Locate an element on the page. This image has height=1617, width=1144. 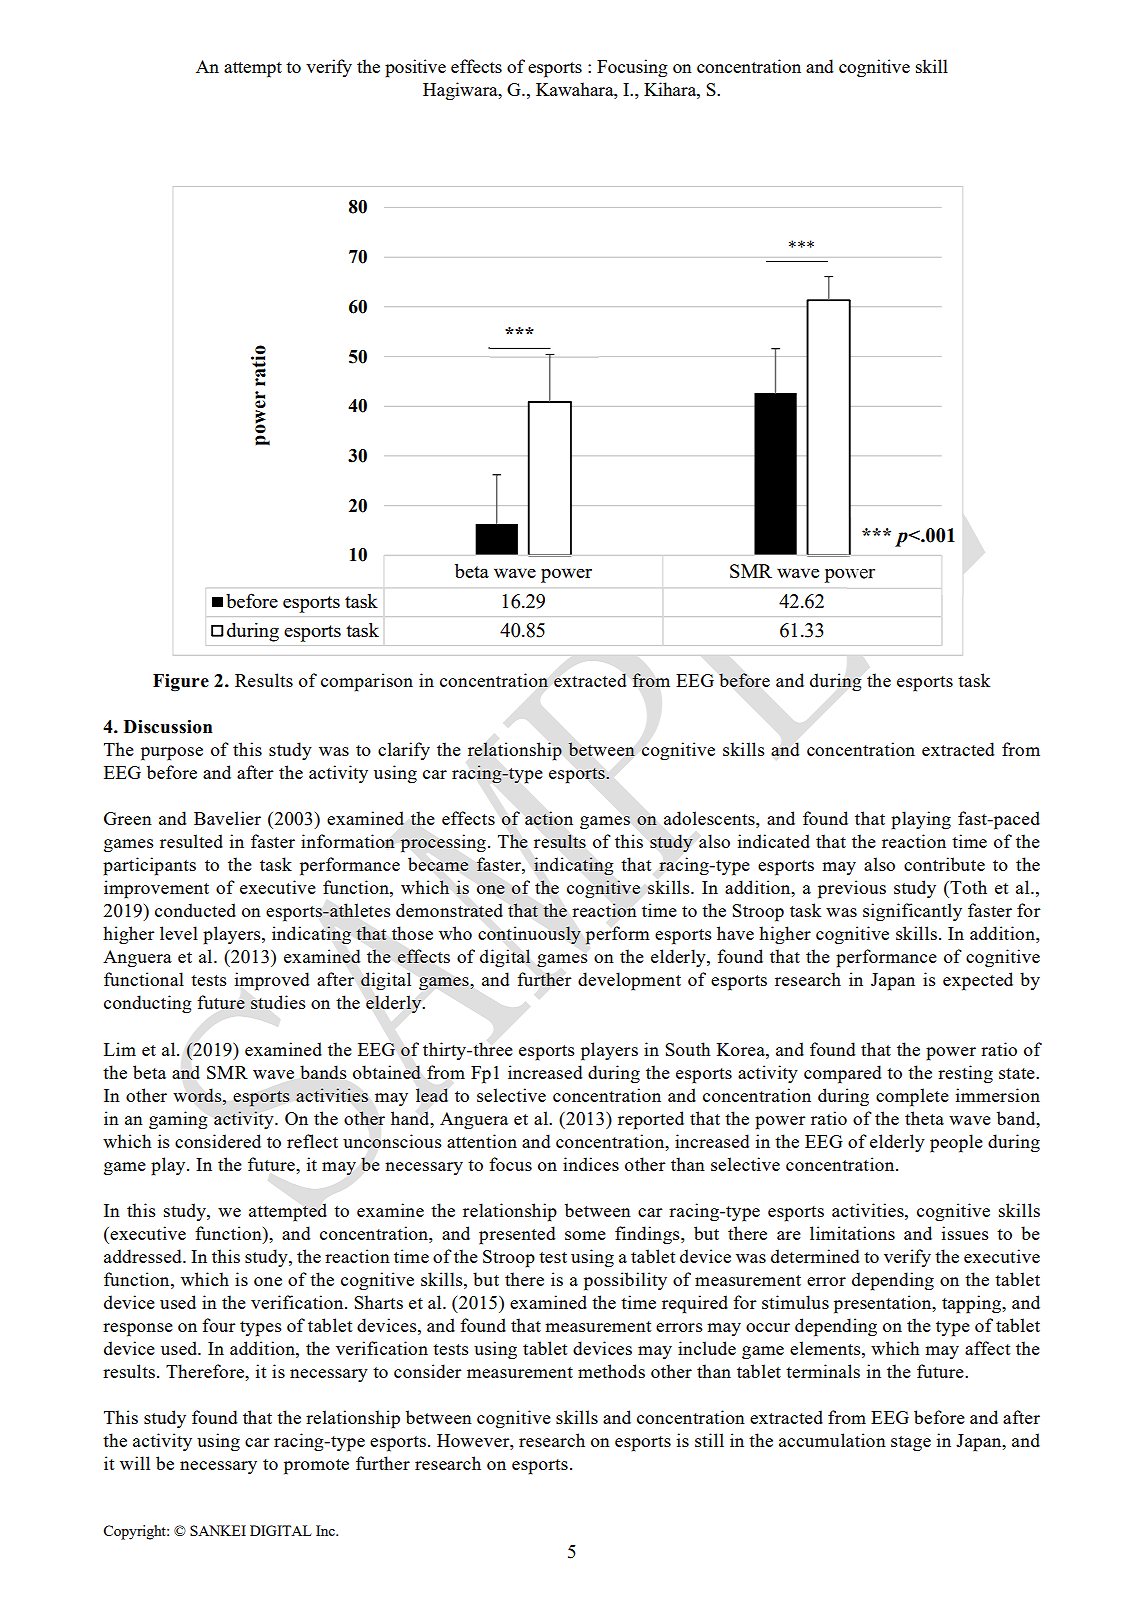
comparison is located at coordinates (367, 682).
